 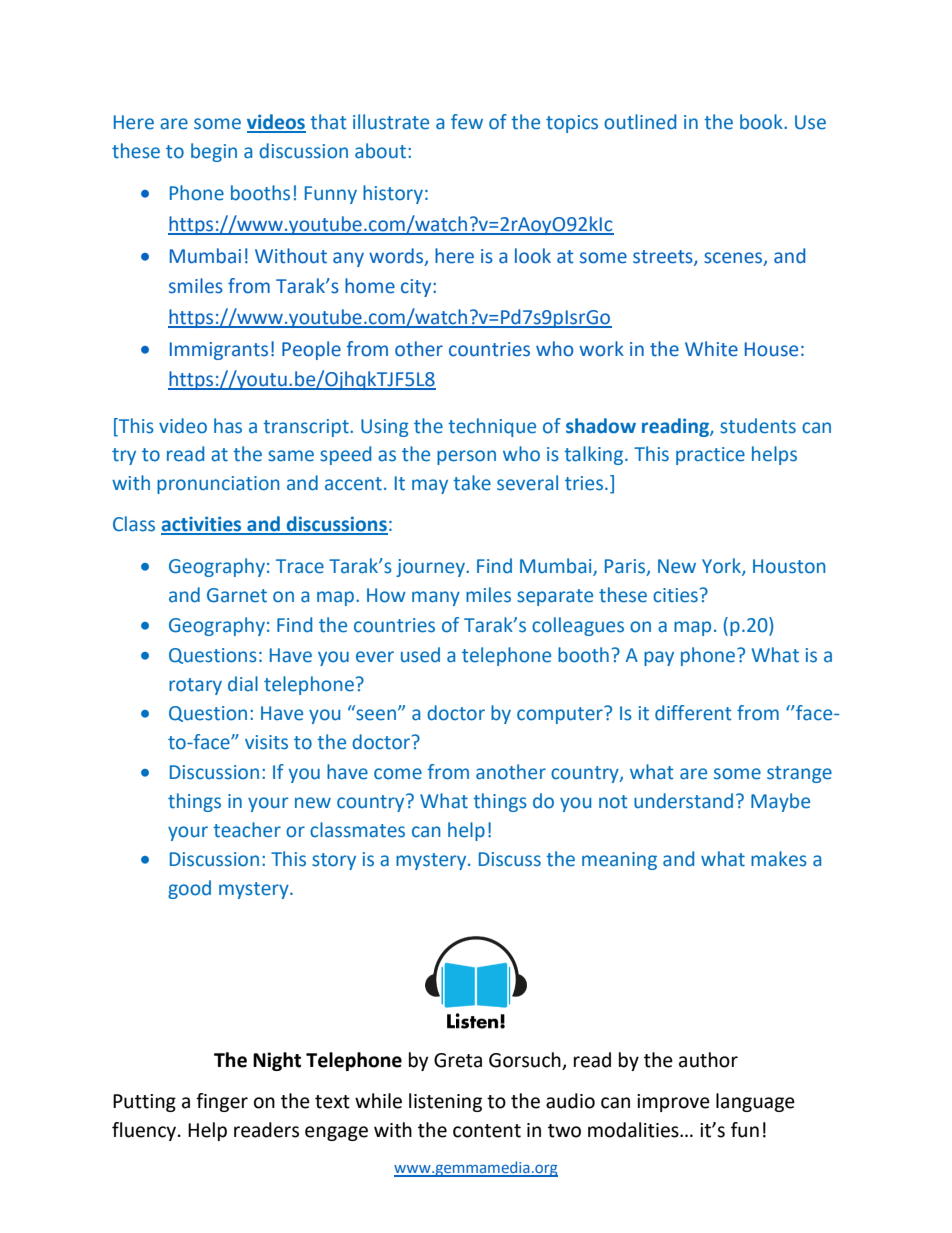 I want to click on city, so click(x=417, y=288).
